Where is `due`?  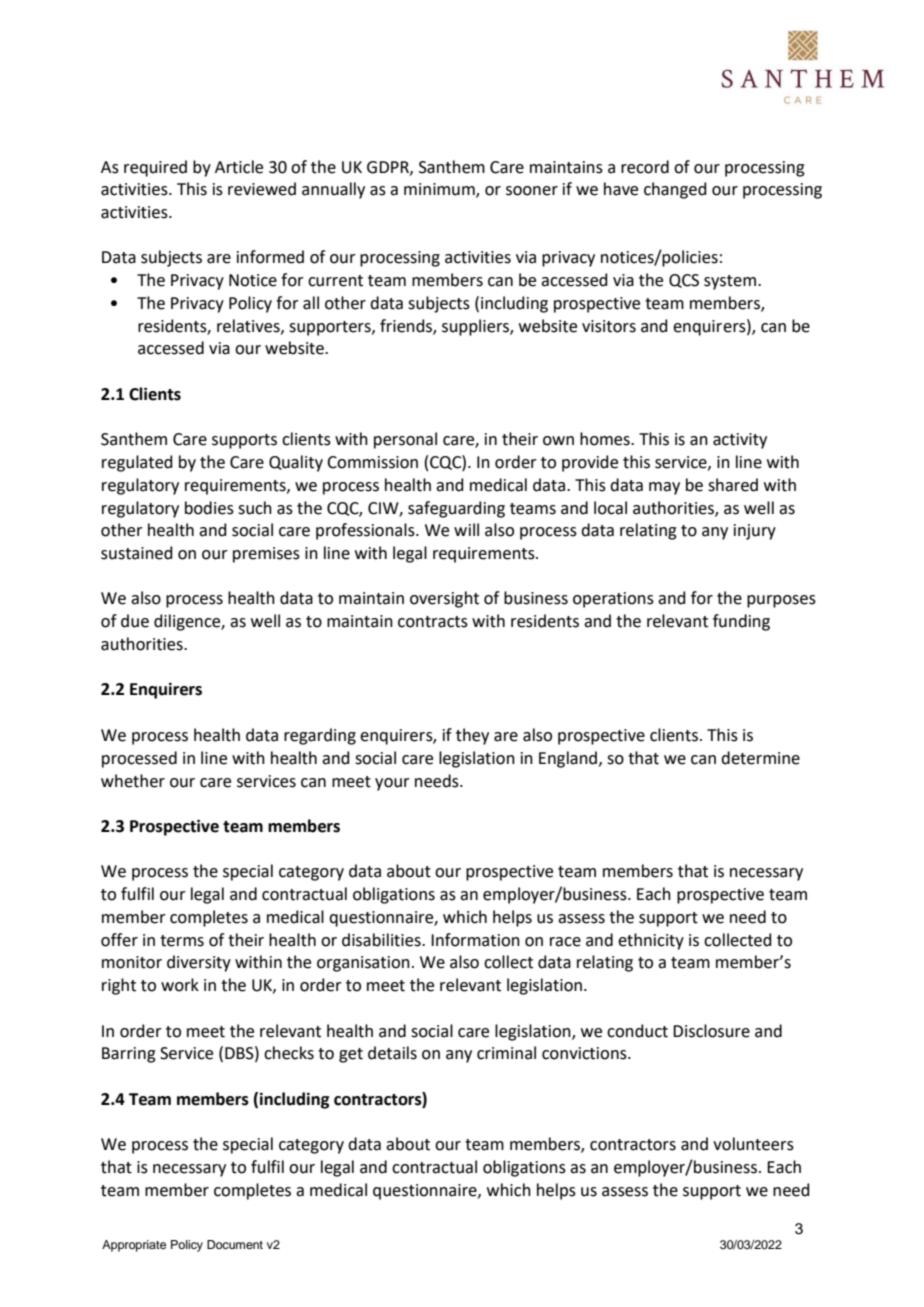 due is located at coordinates (135, 621).
